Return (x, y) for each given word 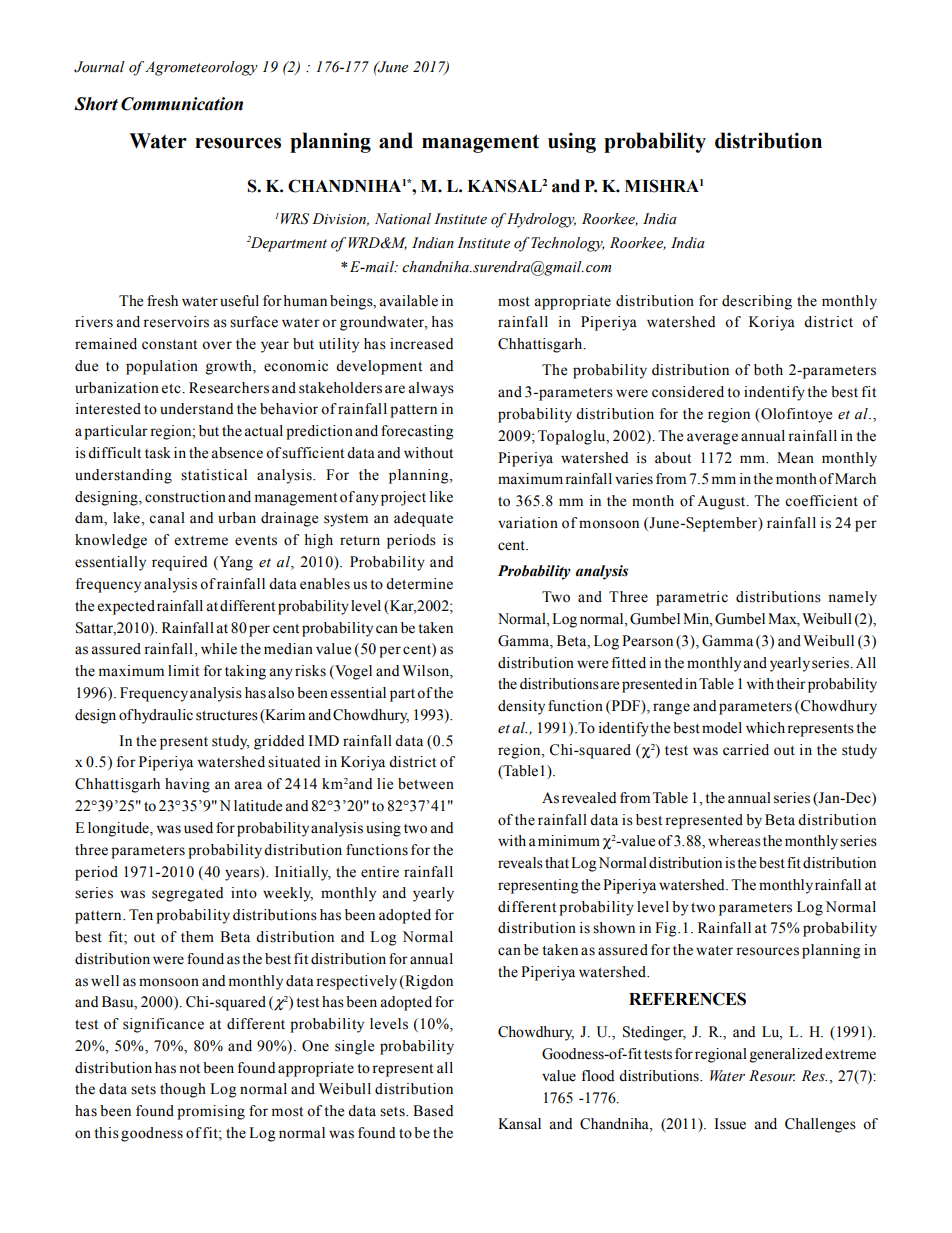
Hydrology (541, 220)
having (187, 785)
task (158, 453)
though (183, 1090)
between (426, 784)
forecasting (417, 432)
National (403, 219)
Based (433, 1111)
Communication (182, 104)
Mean (795, 458)
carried (746, 750)
